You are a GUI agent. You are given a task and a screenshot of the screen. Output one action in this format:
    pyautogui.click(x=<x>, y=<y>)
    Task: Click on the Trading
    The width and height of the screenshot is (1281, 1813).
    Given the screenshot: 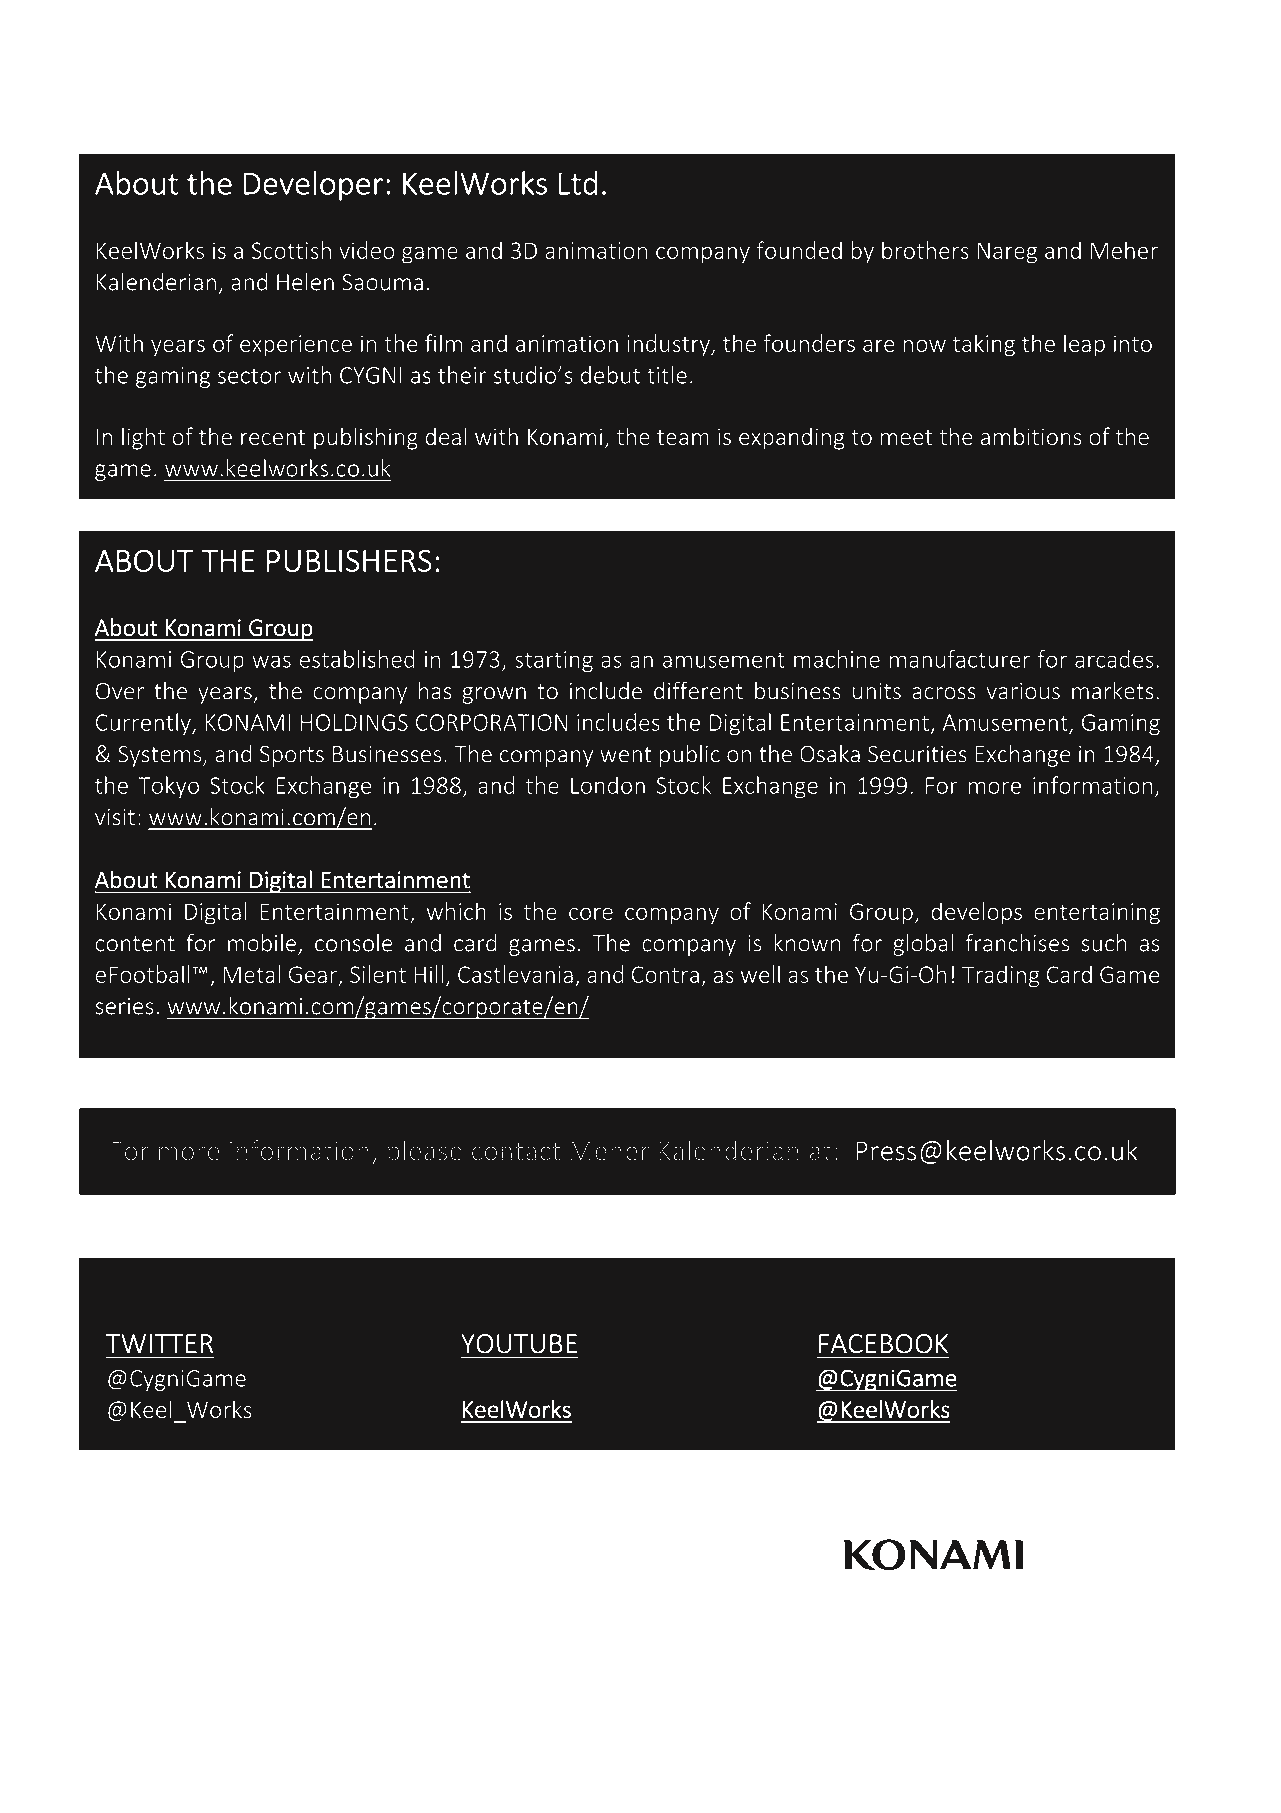 What is the action you would take?
    pyautogui.click(x=1000, y=976)
